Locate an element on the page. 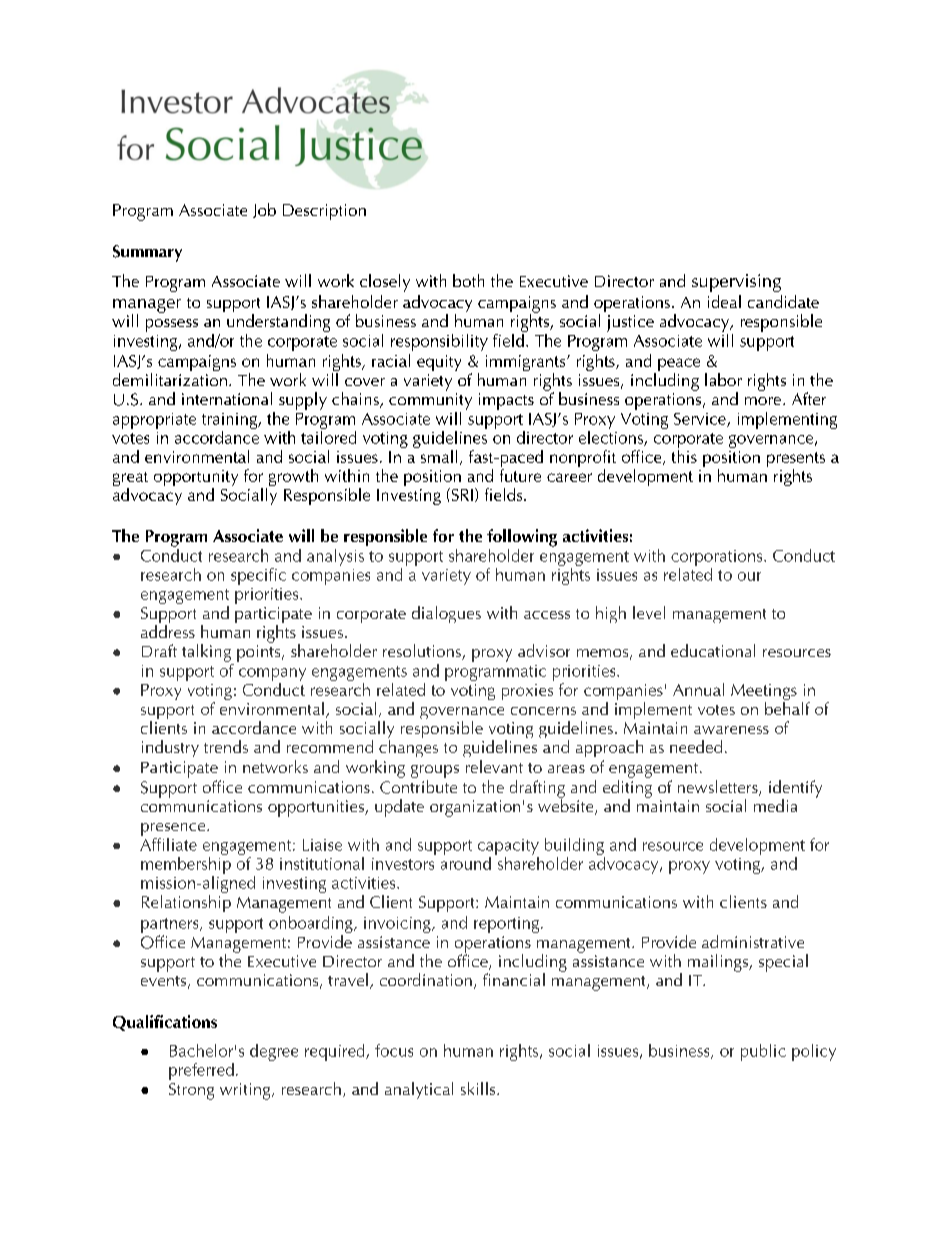 The height and width of the document is (1233, 952). preferred is located at coordinates (201, 1071).
